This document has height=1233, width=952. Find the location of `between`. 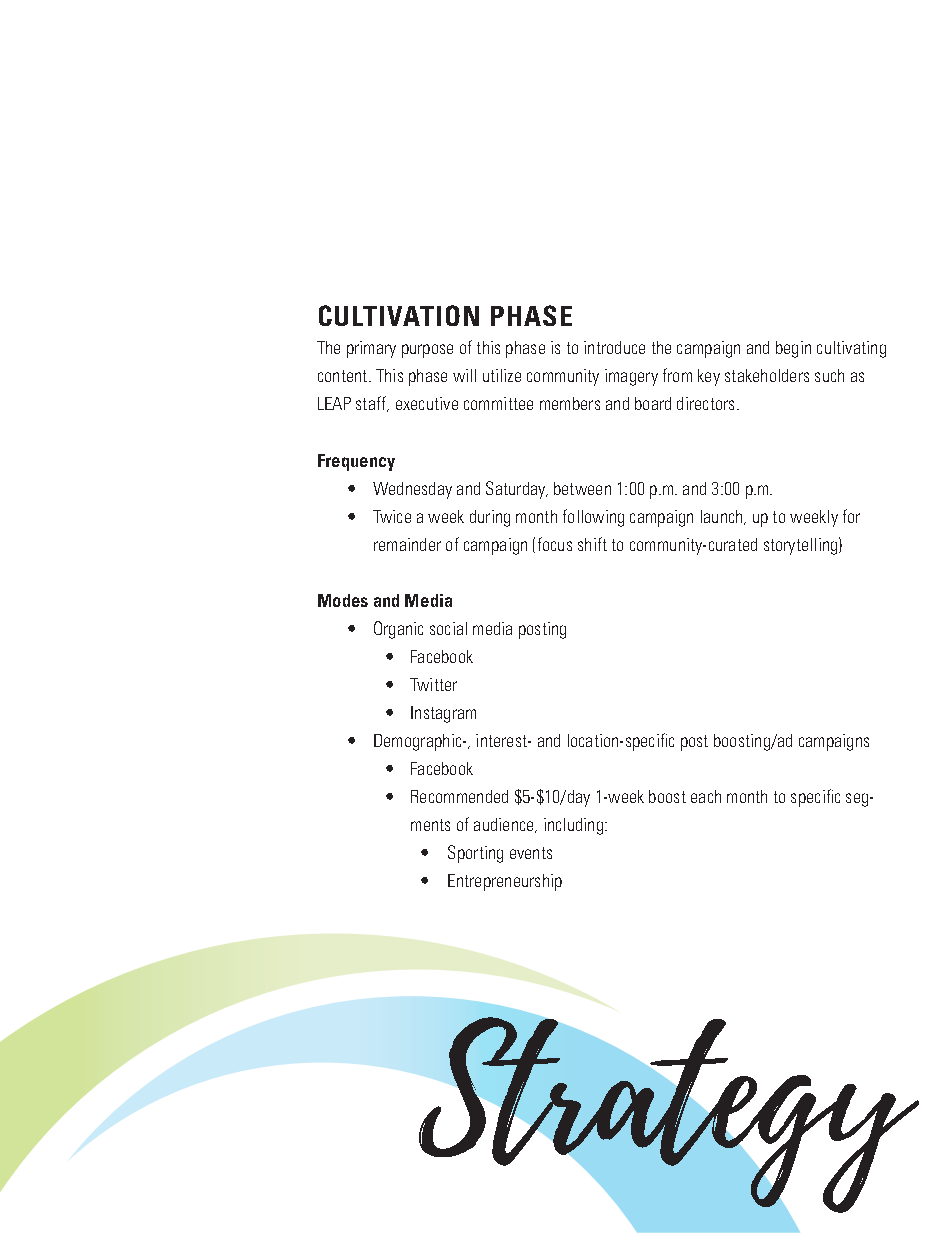

between is located at coordinates (582, 488).
